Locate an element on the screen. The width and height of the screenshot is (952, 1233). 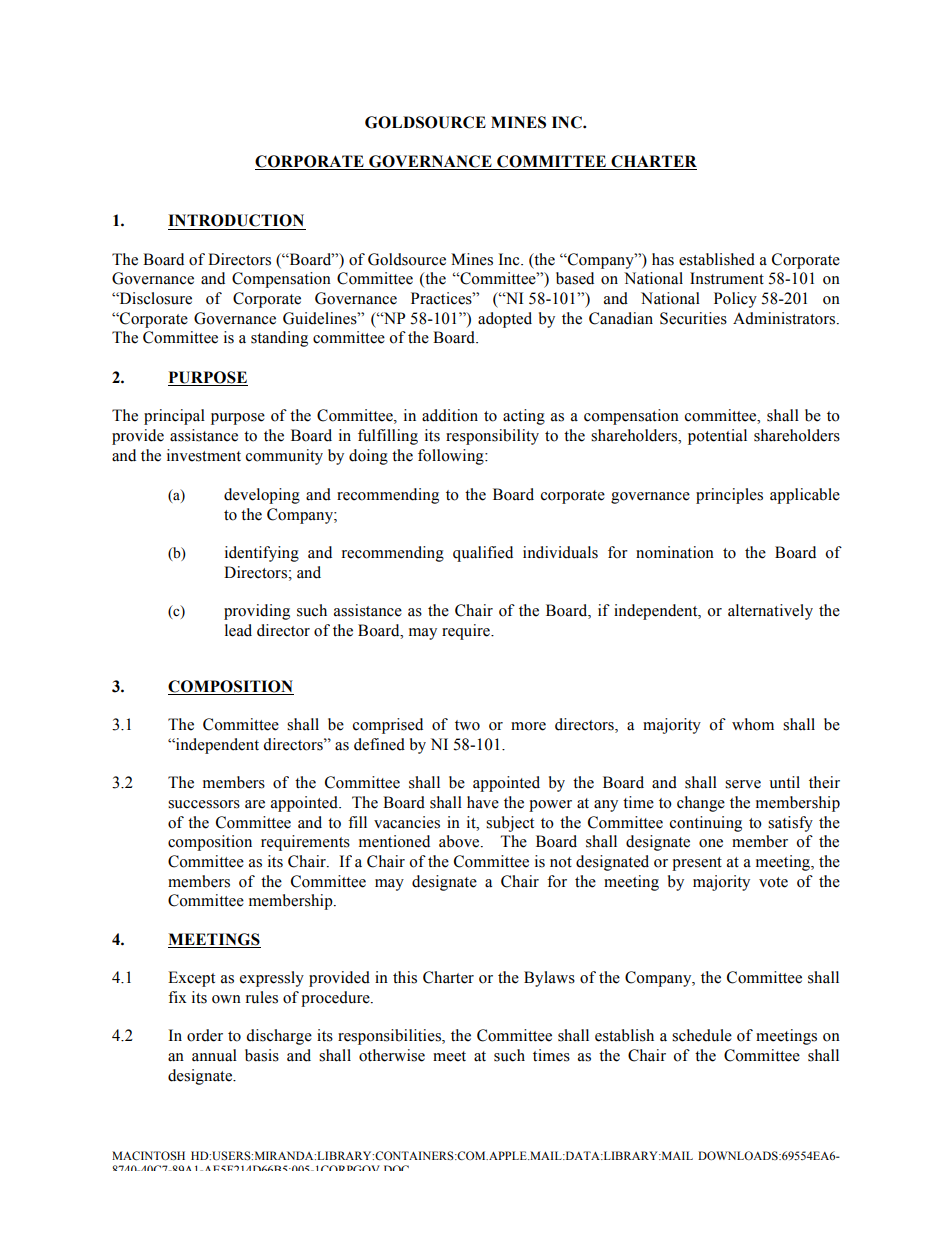
two is located at coordinates (467, 725).
